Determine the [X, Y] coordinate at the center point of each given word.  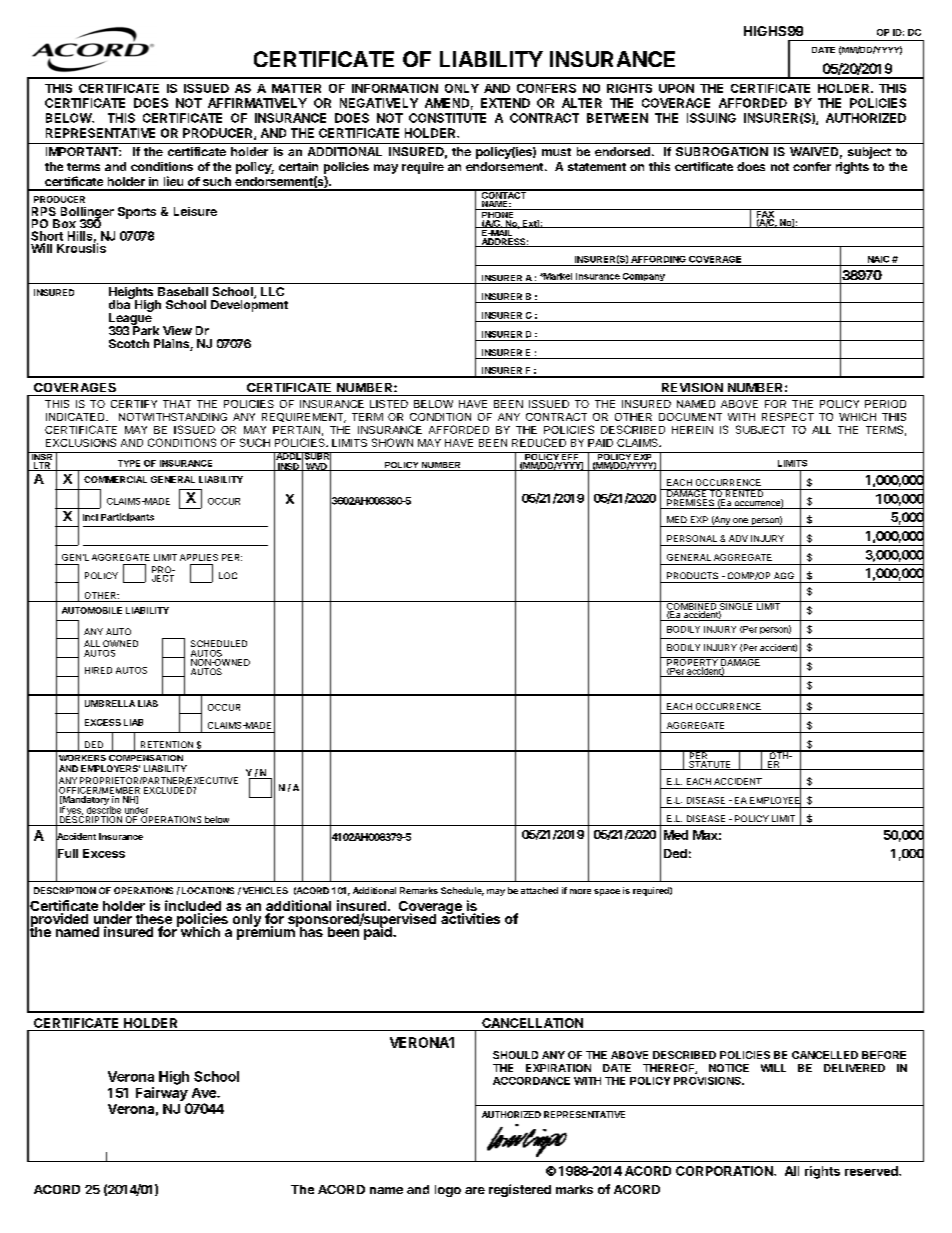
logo [448, 1191]
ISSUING [711, 118]
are [475, 1190]
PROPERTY [692, 662]
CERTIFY [134, 404]
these [154, 920]
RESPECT [788, 417]
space [607, 892]
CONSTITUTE [447, 118]
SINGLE [736, 606]
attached [539, 890]
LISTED [389, 404]
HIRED [98, 670]
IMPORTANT [83, 151]
